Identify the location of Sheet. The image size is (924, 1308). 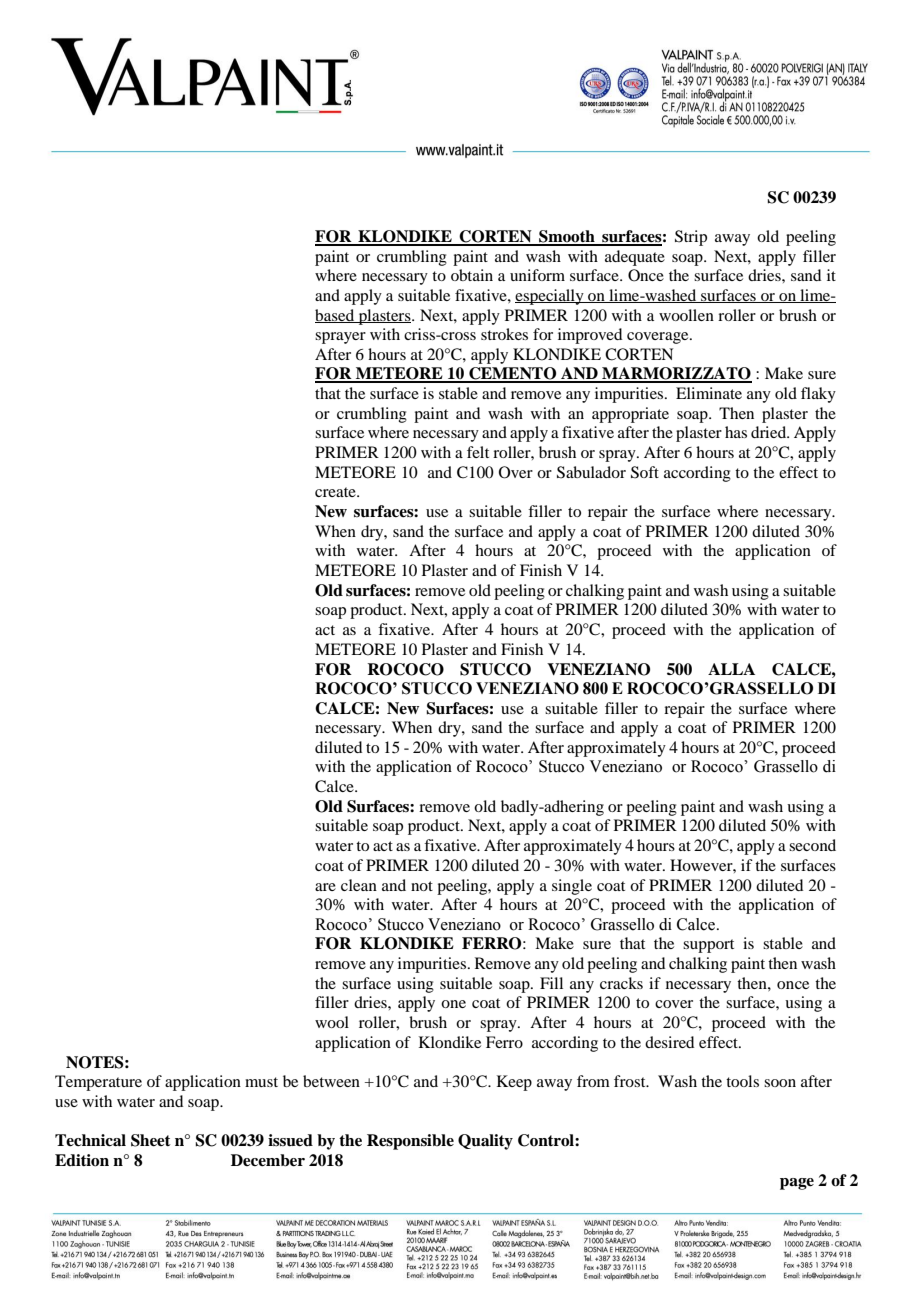
(151, 1140).
